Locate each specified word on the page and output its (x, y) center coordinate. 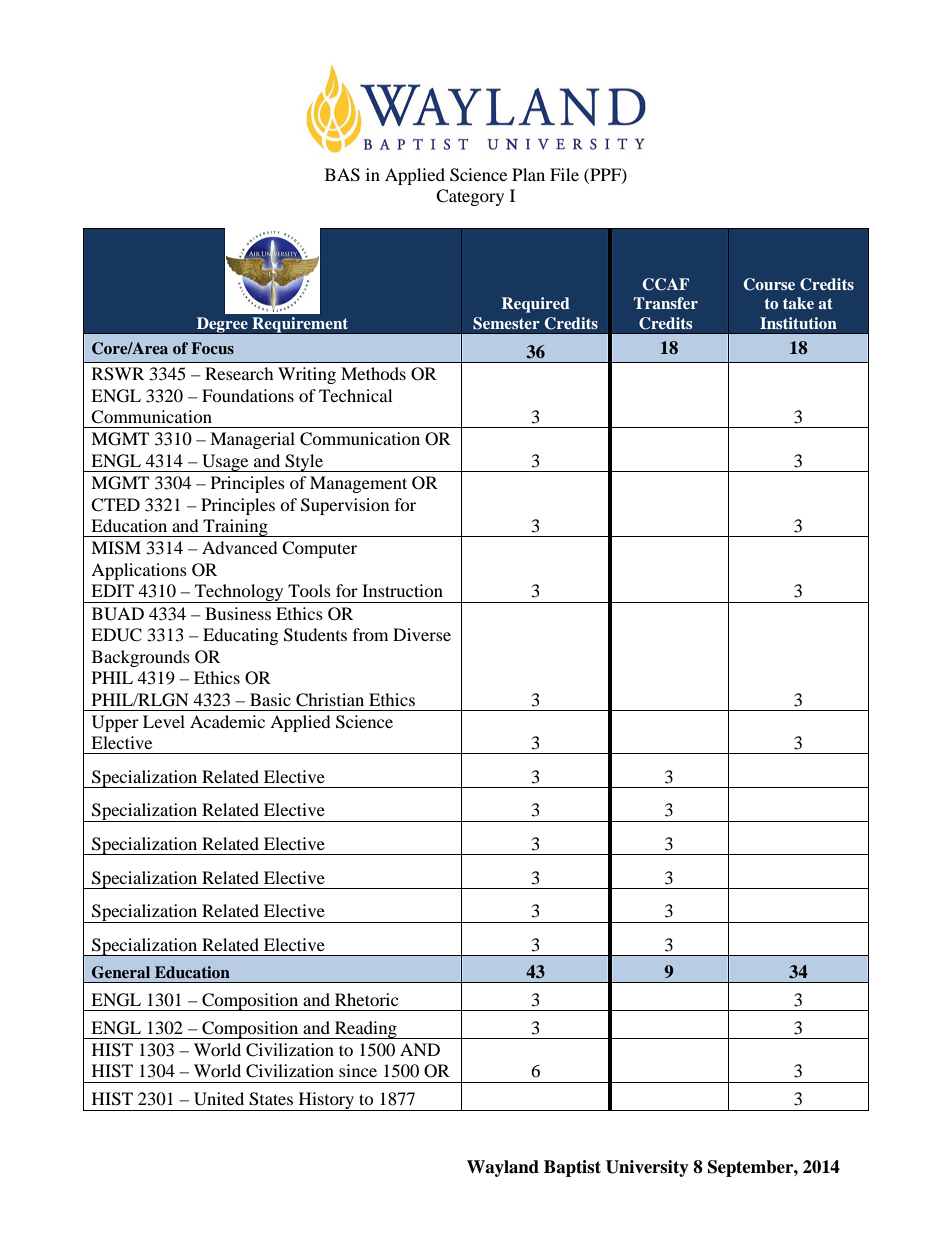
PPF (605, 175)
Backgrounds (141, 658)
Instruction (402, 590)
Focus (212, 348)
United (219, 1099)
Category (470, 197)
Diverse (422, 634)
